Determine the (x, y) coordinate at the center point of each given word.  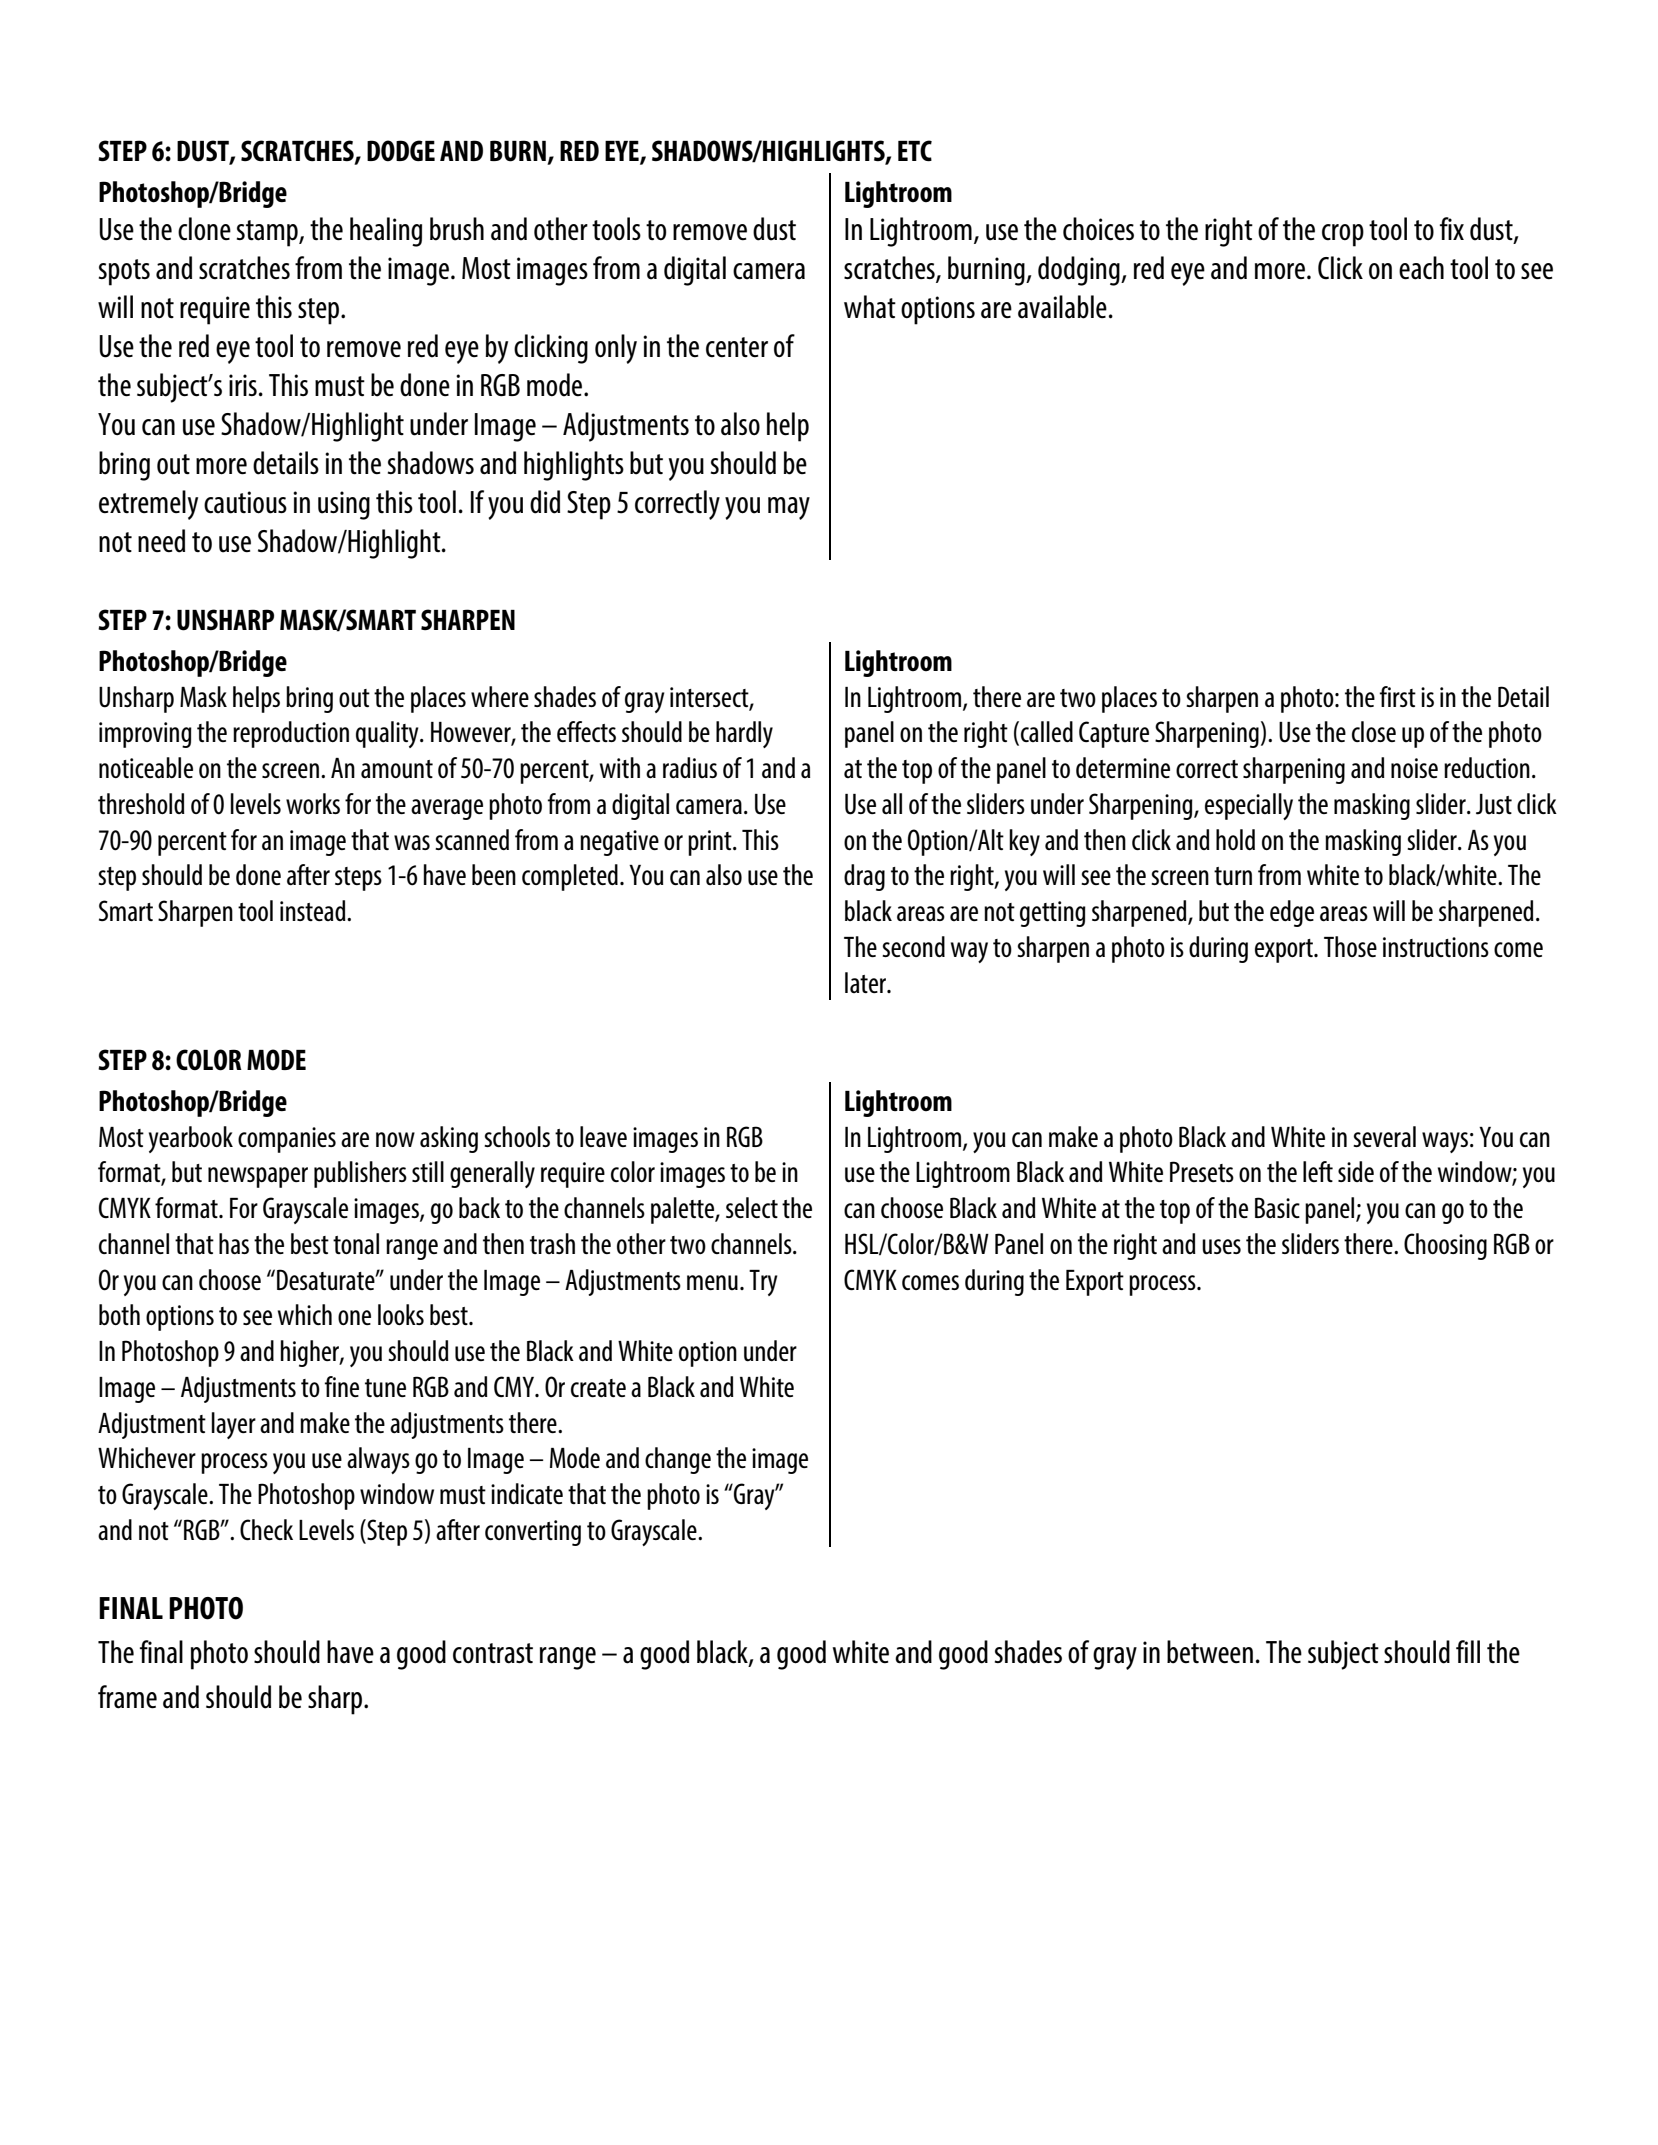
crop (1343, 235)
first (1398, 696)
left (1318, 1171)
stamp (268, 233)
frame (127, 1697)
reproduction (291, 734)
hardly (744, 734)
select (752, 1207)
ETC (915, 150)
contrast (493, 1653)
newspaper (258, 1177)
